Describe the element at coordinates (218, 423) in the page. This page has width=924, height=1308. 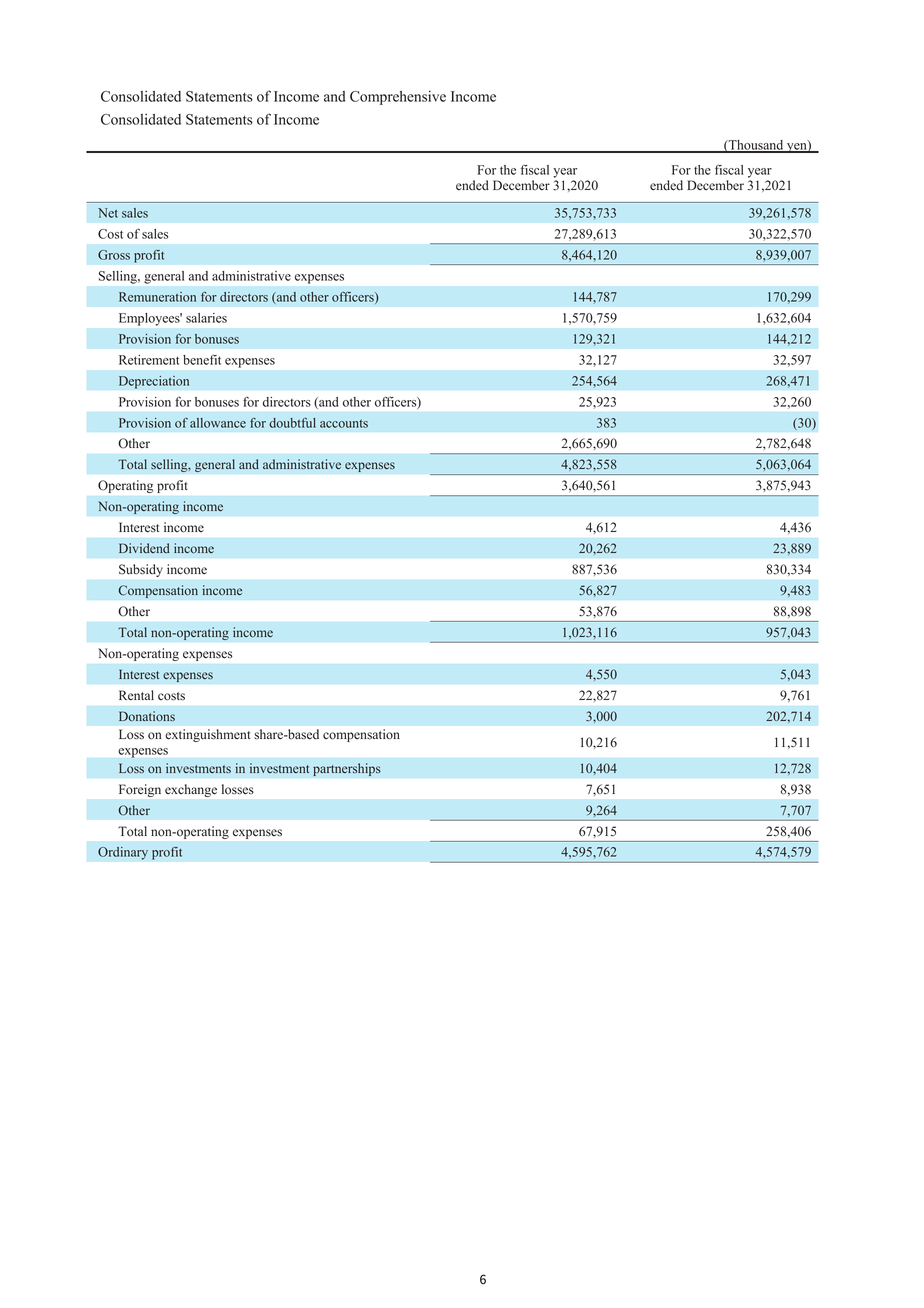
I see `allowance` at that location.
